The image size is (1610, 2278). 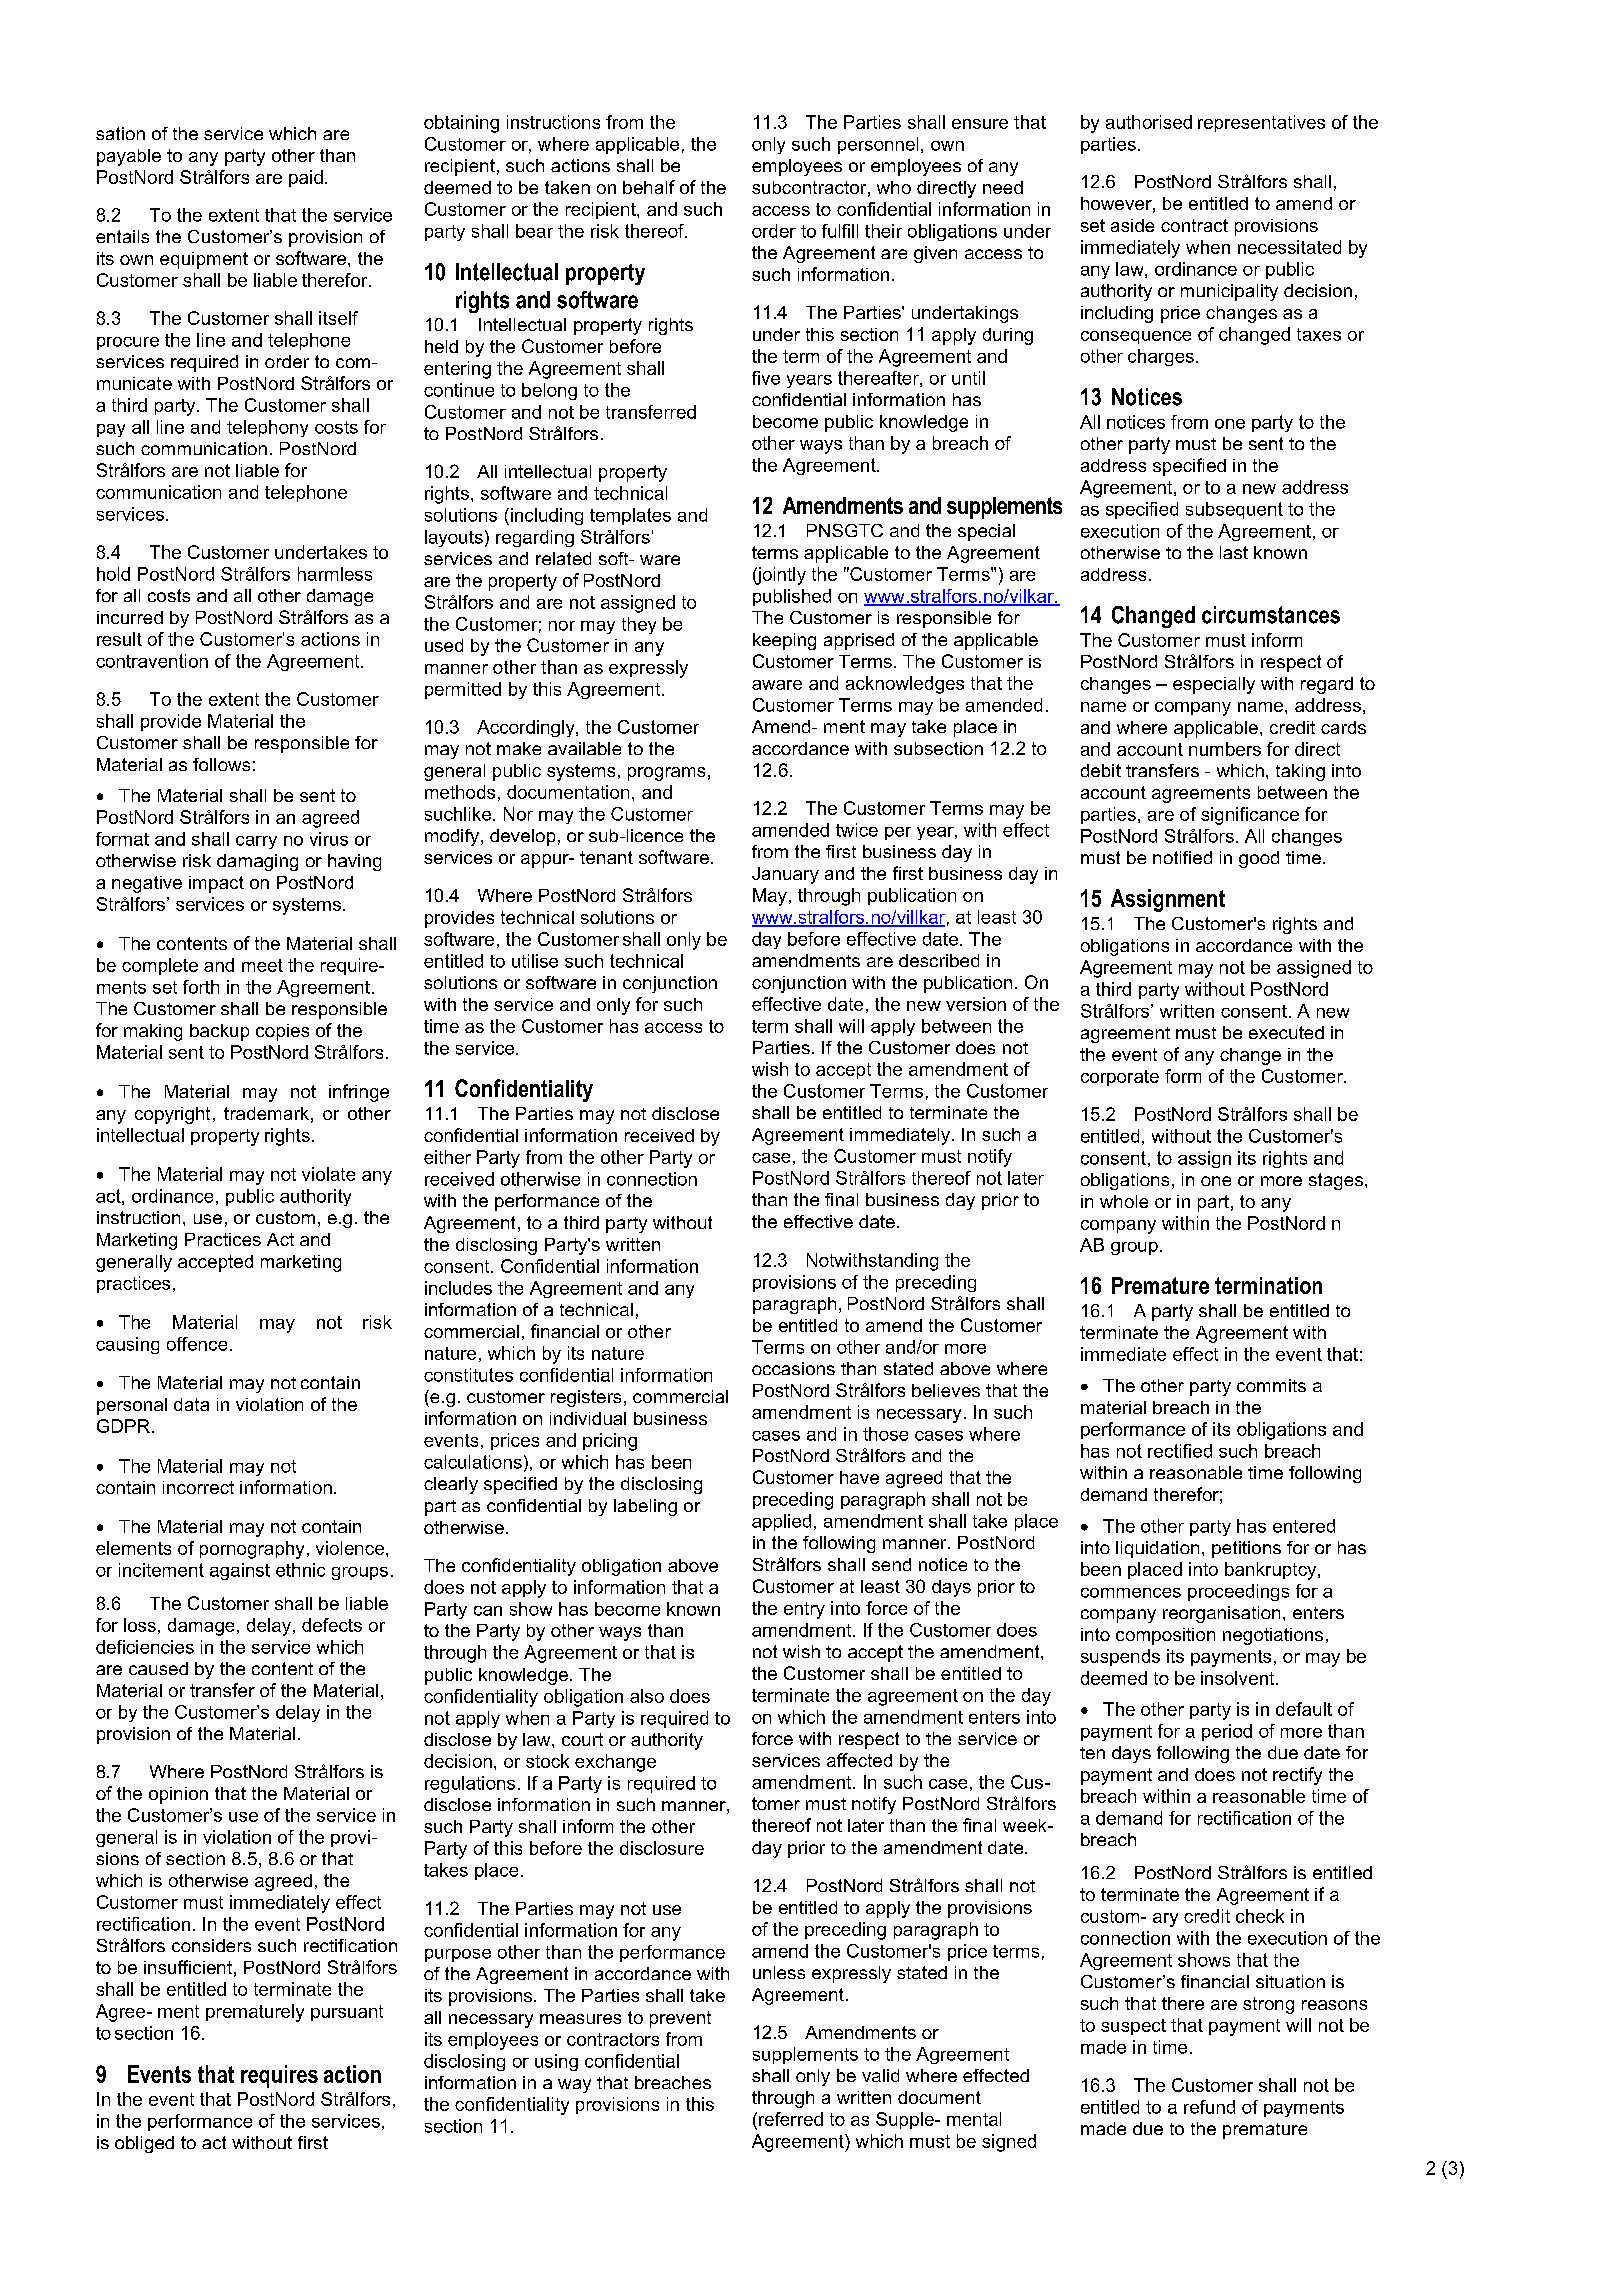 I want to click on against, so click(x=240, y=1571).
